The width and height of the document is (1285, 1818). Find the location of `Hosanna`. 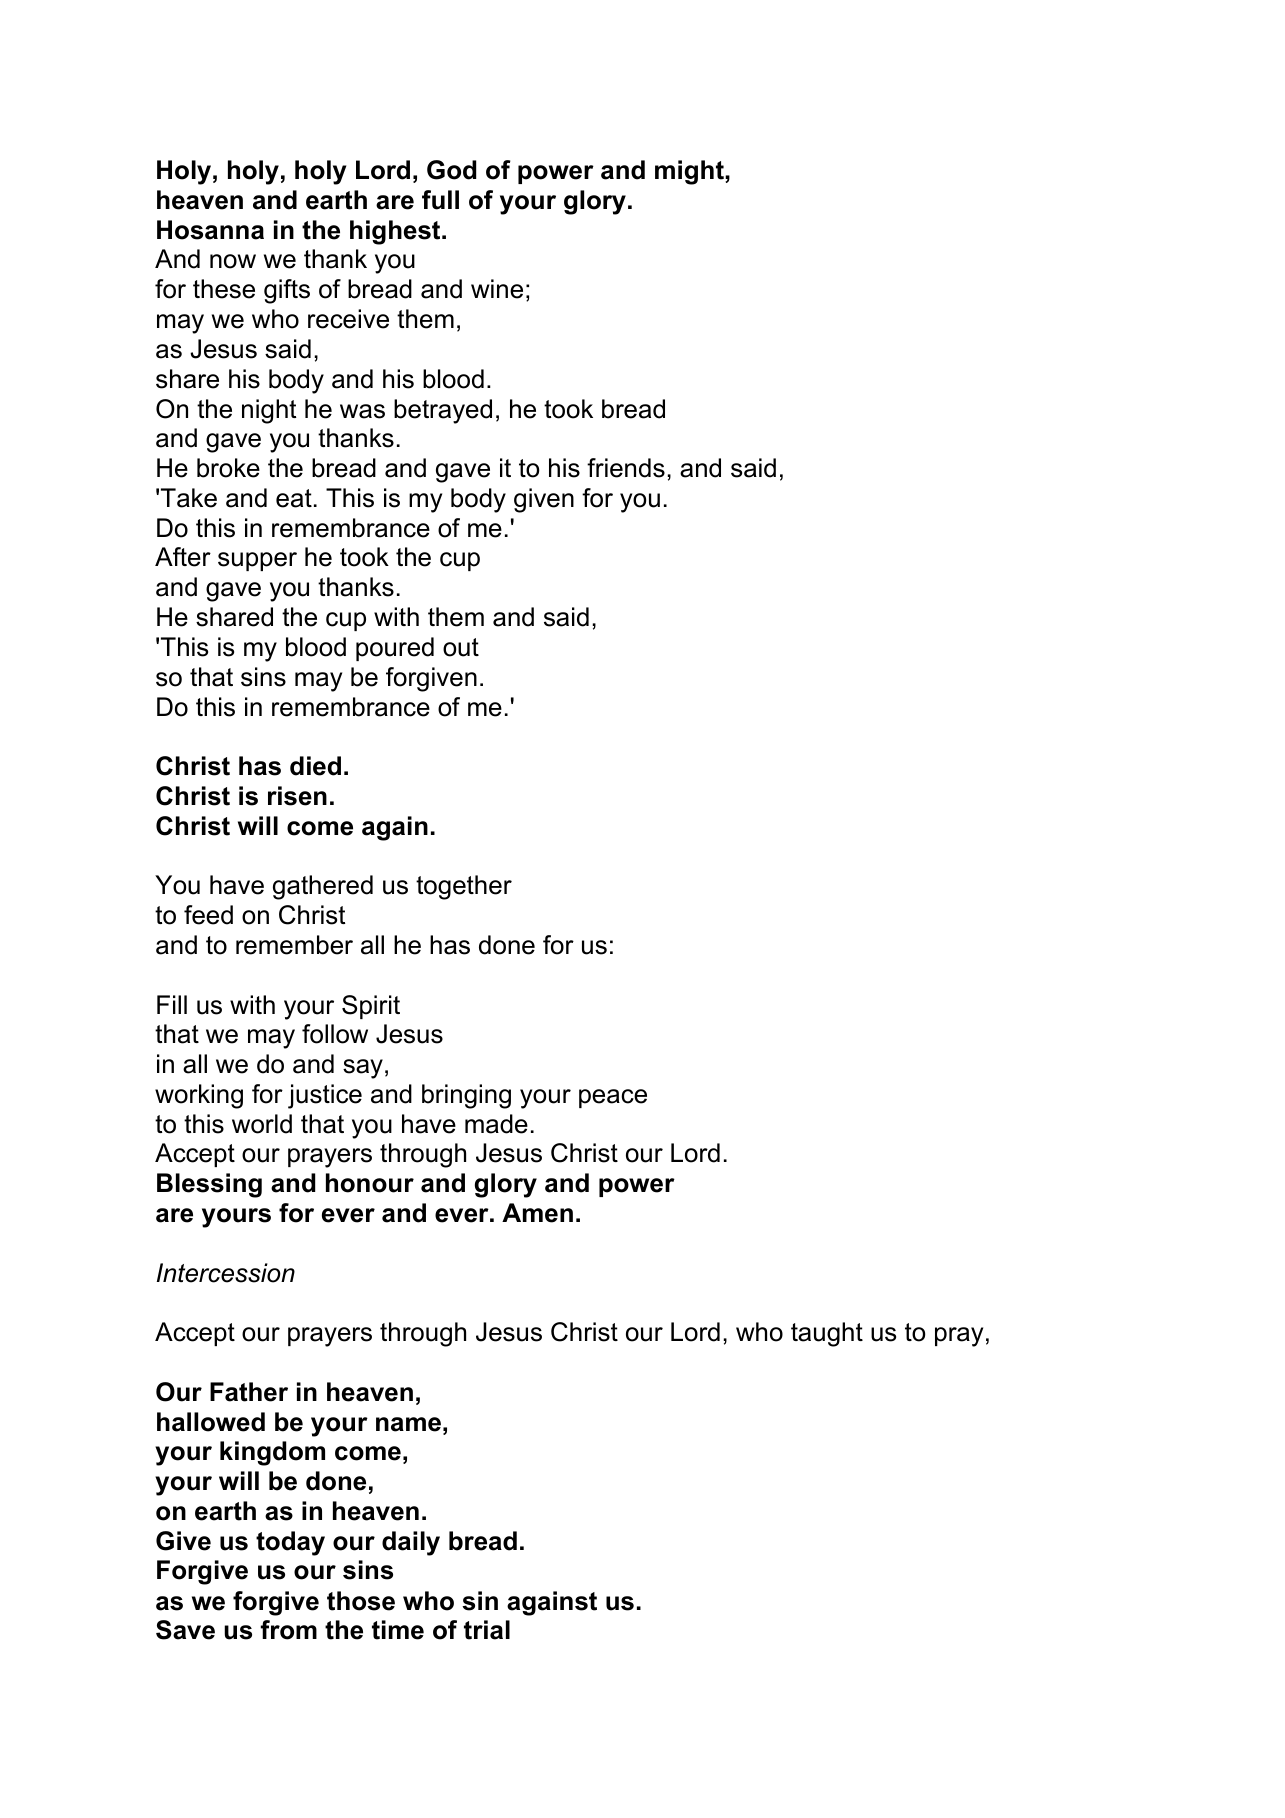

Hosanna is located at coordinates (210, 230).
